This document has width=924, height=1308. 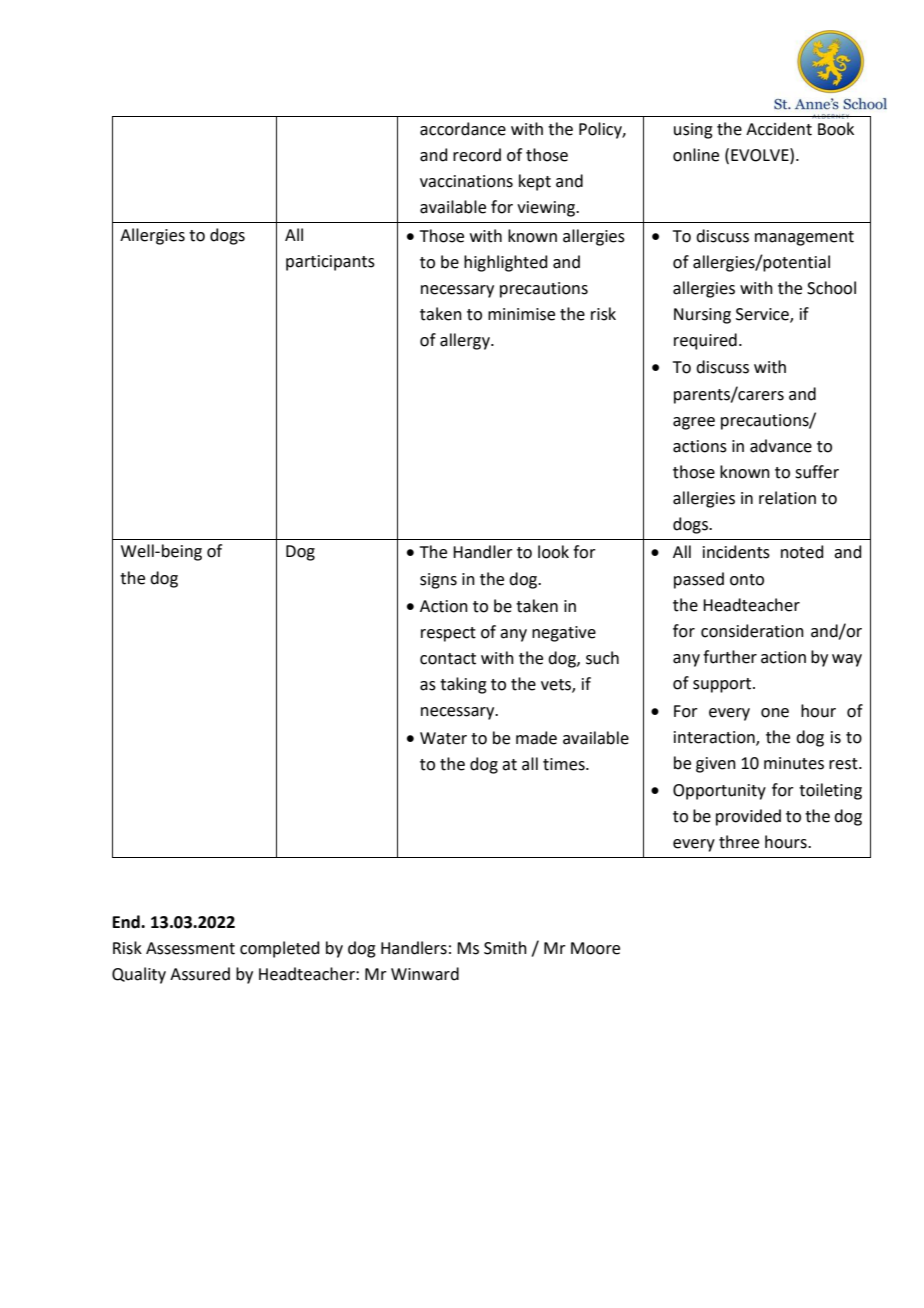 I want to click on look, so click(x=553, y=552).
